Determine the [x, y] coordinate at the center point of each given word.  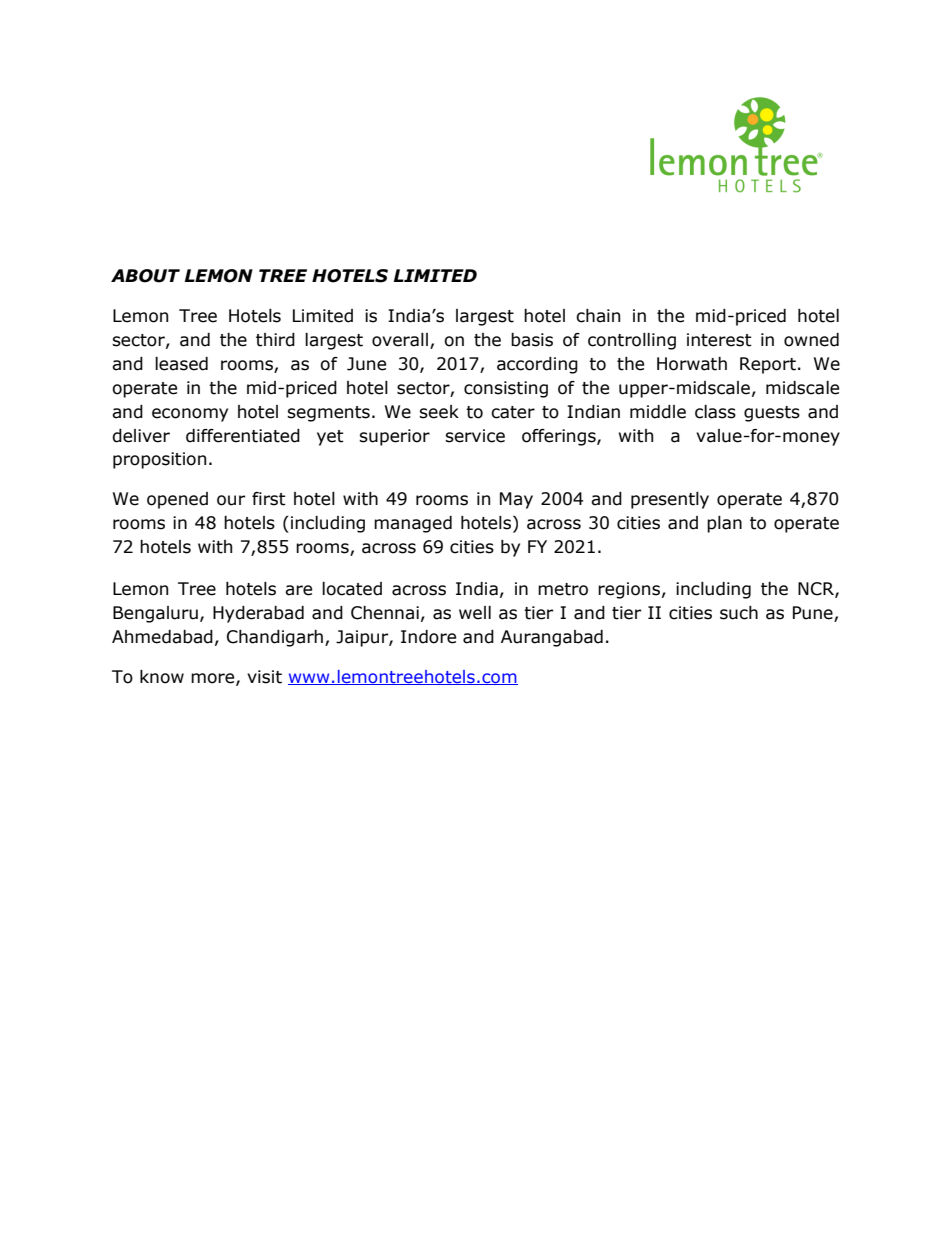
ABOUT [145, 276]
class [715, 412]
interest [719, 340]
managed [413, 524]
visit [264, 677]
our [231, 500]
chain [598, 316]
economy [190, 415]
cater [513, 412]
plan [724, 524]
